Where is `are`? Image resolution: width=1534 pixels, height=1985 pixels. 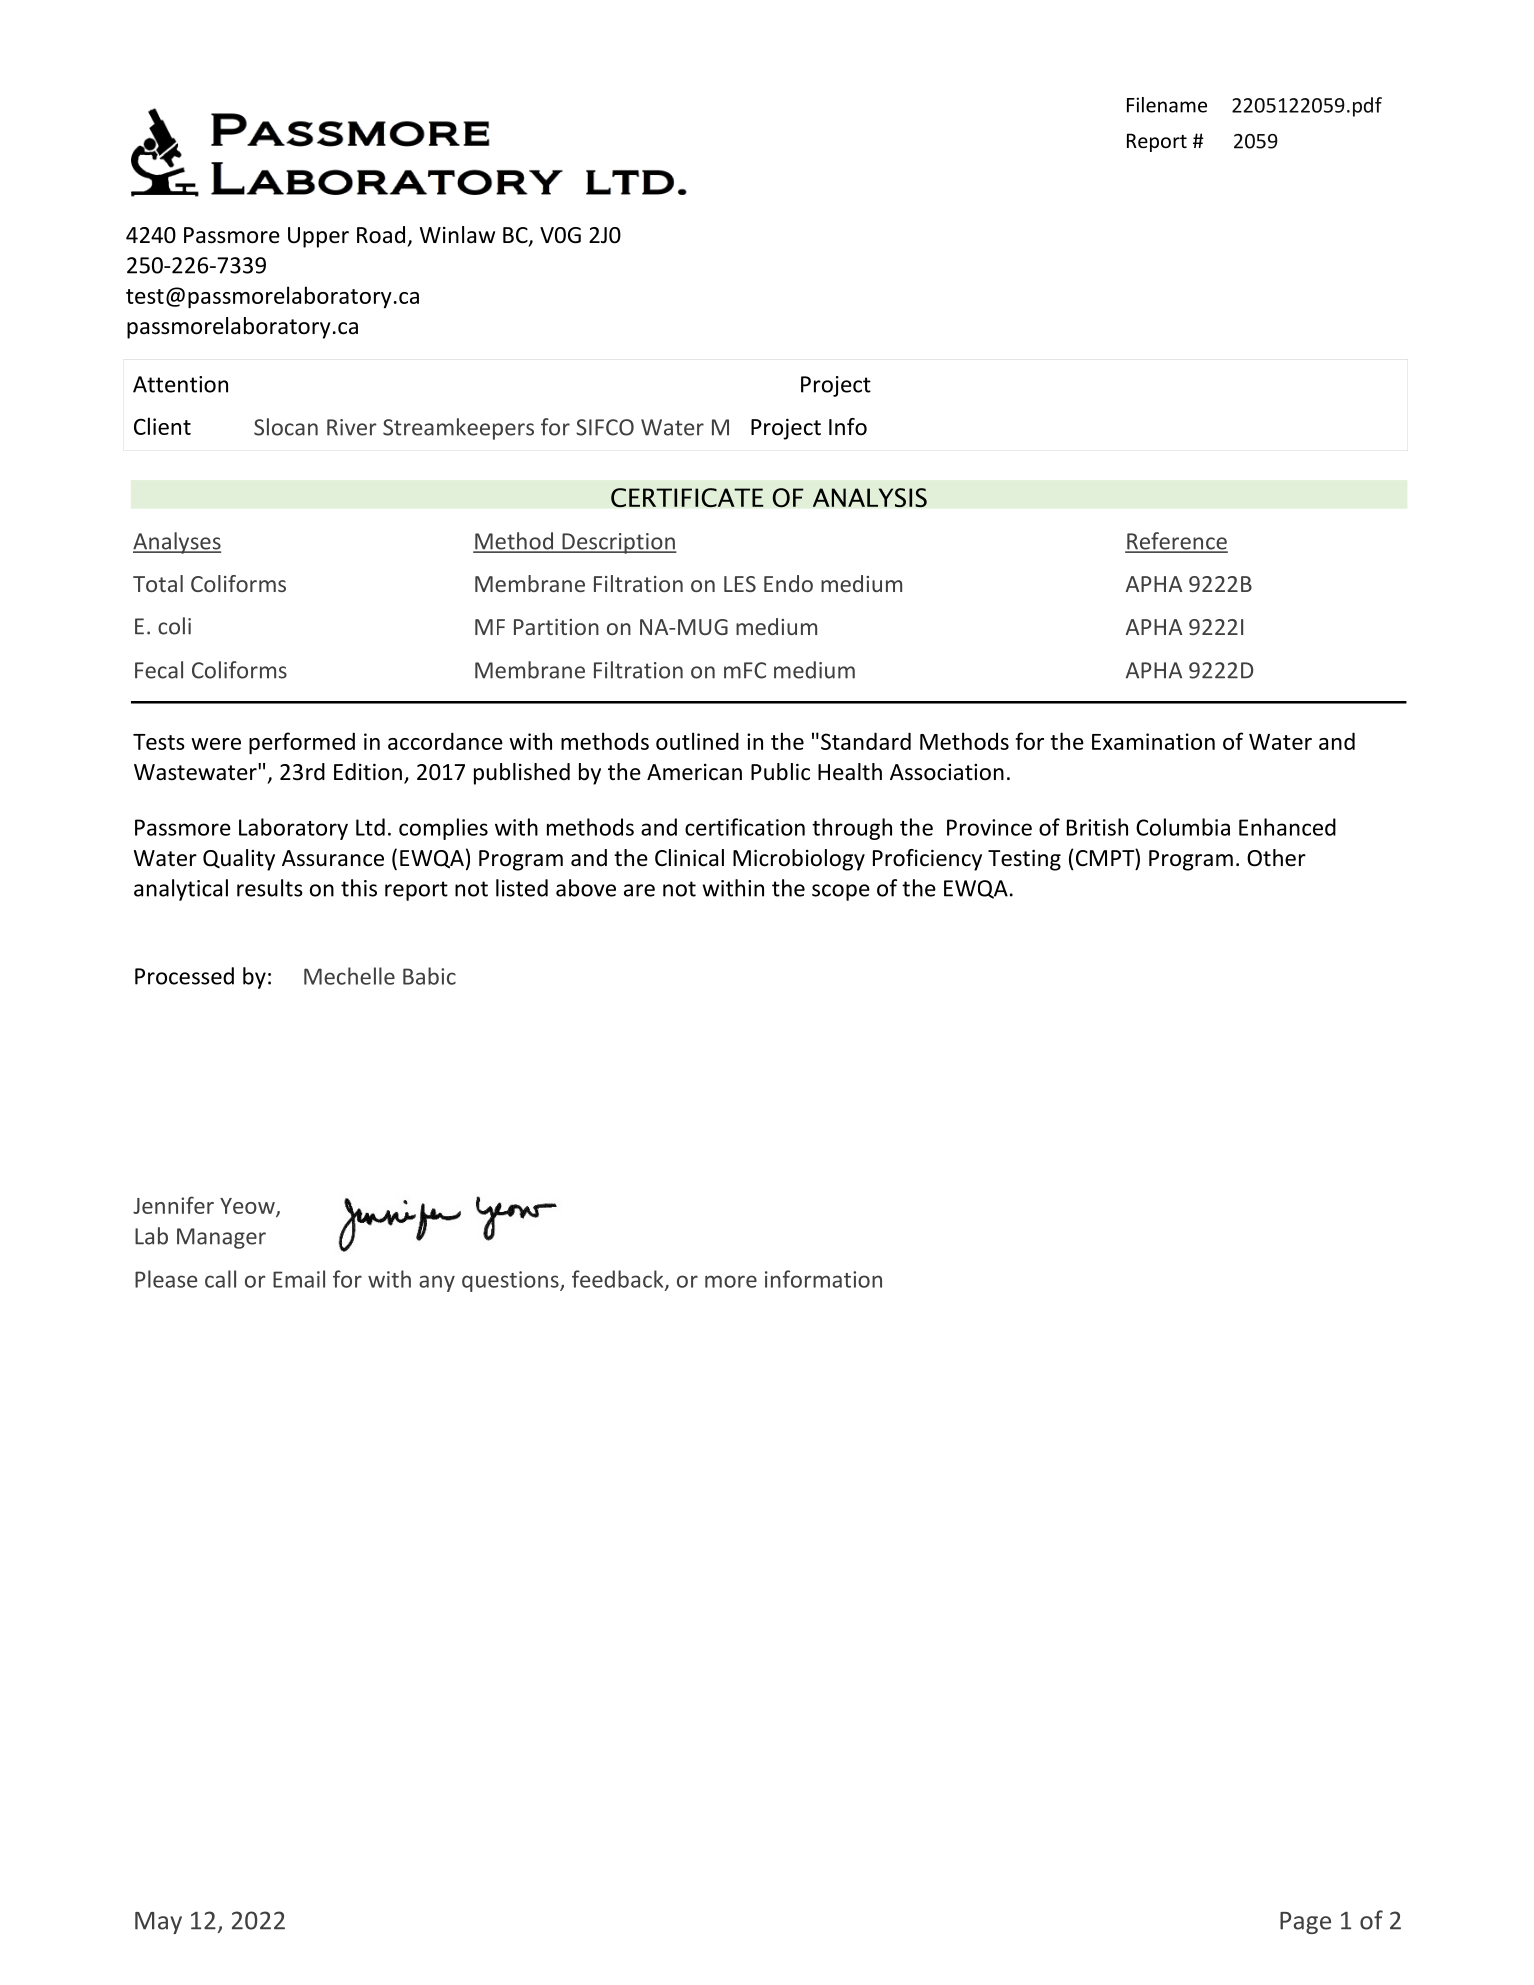 are is located at coordinates (639, 890).
